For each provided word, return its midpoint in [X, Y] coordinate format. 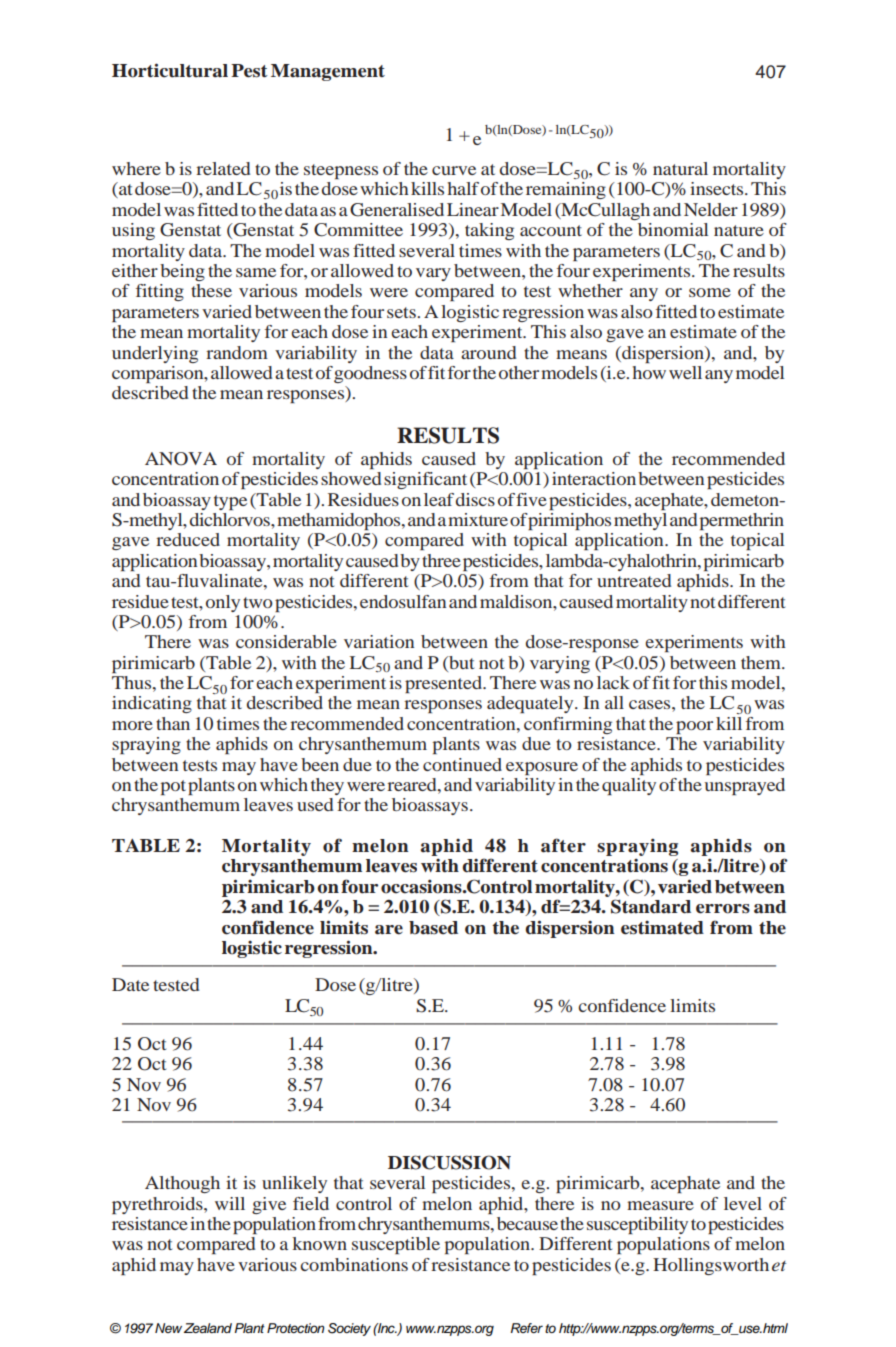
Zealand [208, 1328]
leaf [439, 499]
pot [173, 787]
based [433, 928]
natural [680, 168]
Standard [651, 906]
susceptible [396, 1245]
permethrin [741, 521]
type [230, 502]
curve [454, 170]
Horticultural [170, 70]
